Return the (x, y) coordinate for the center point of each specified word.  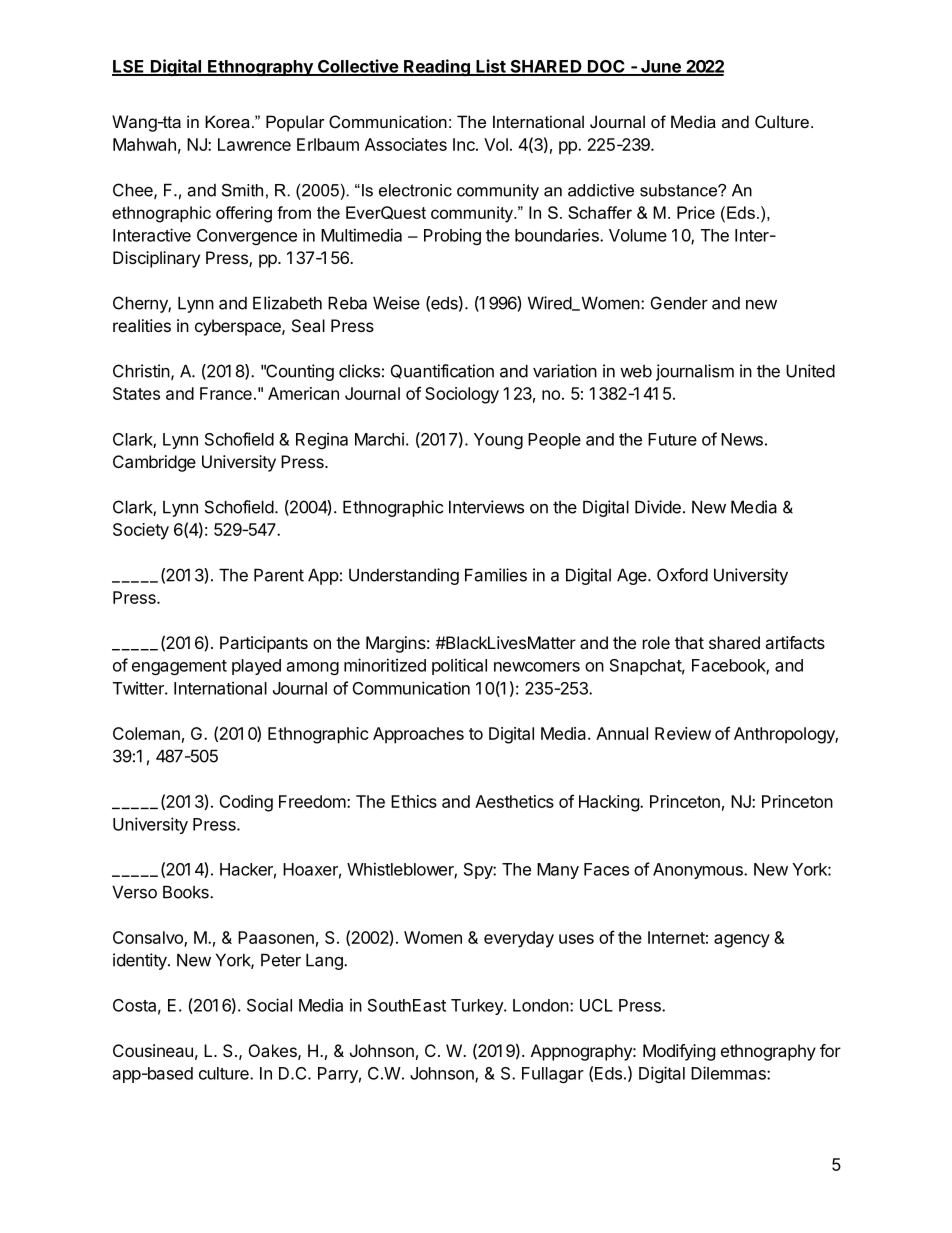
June (661, 67)
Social (269, 1005)
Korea (227, 121)
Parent (279, 575)
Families (496, 575)
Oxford (682, 575)
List (491, 67)
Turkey (478, 1007)
